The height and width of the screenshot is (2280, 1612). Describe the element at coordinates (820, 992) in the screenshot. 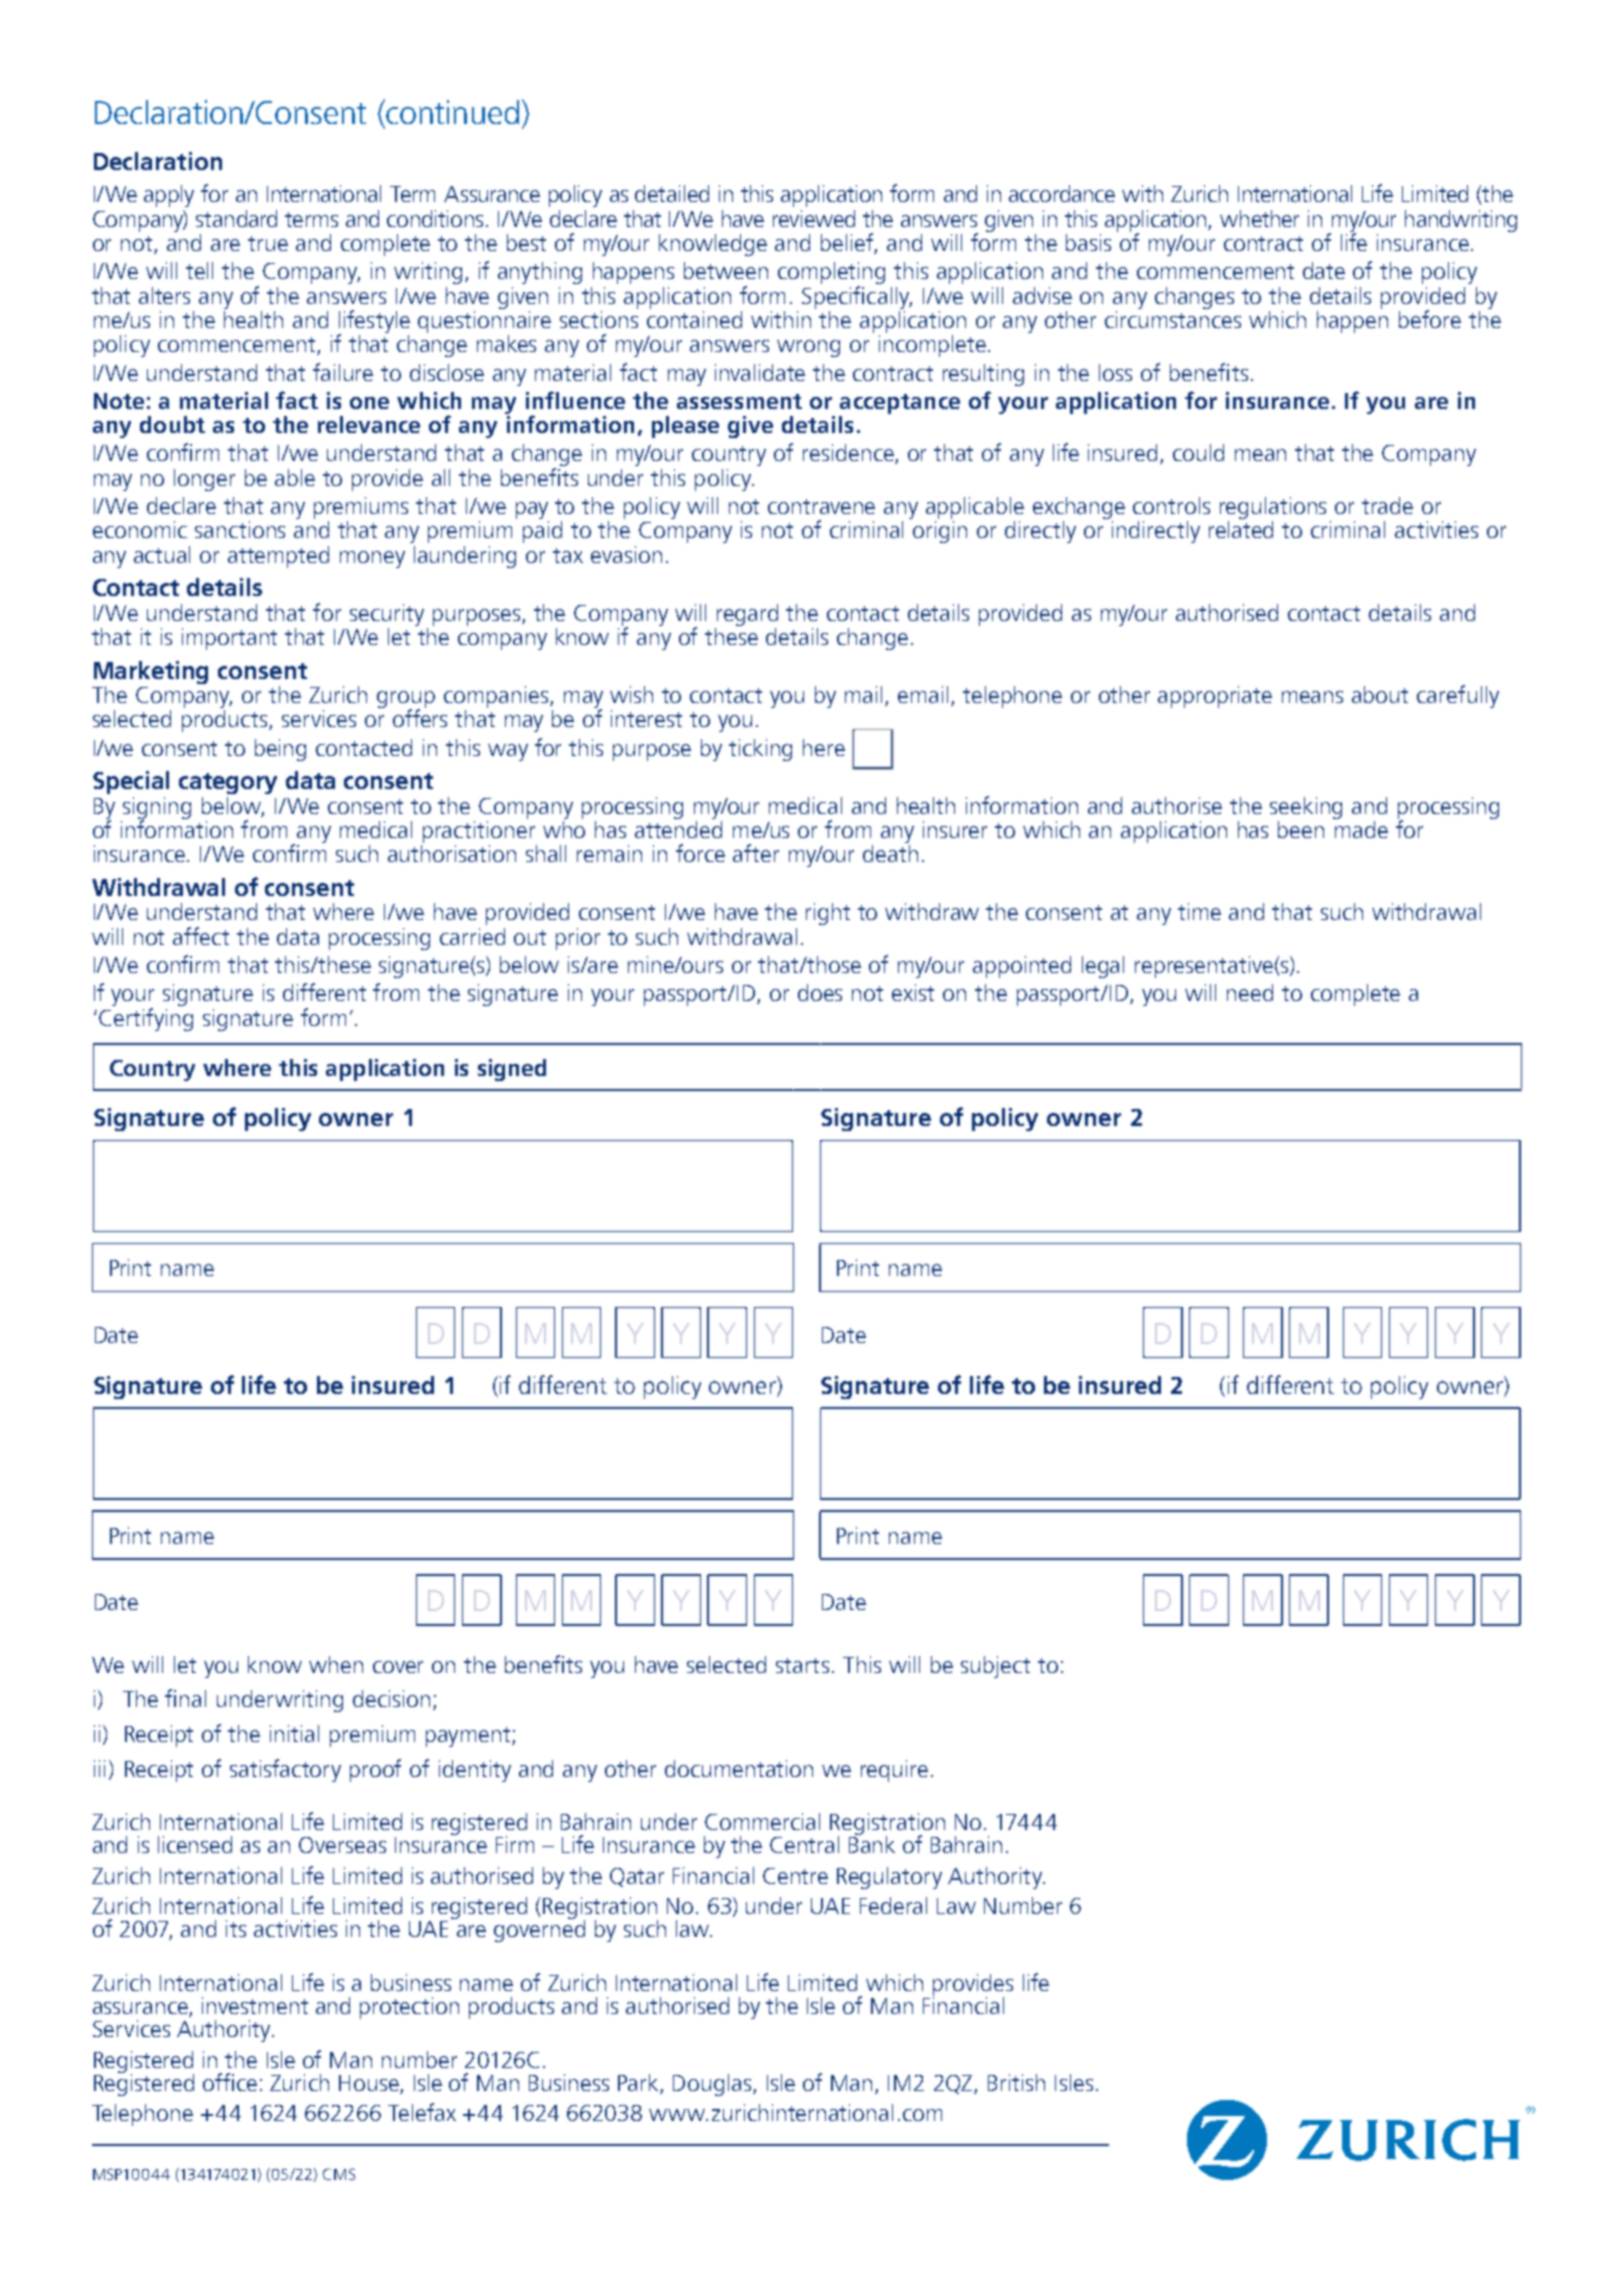

I see `does` at that location.
